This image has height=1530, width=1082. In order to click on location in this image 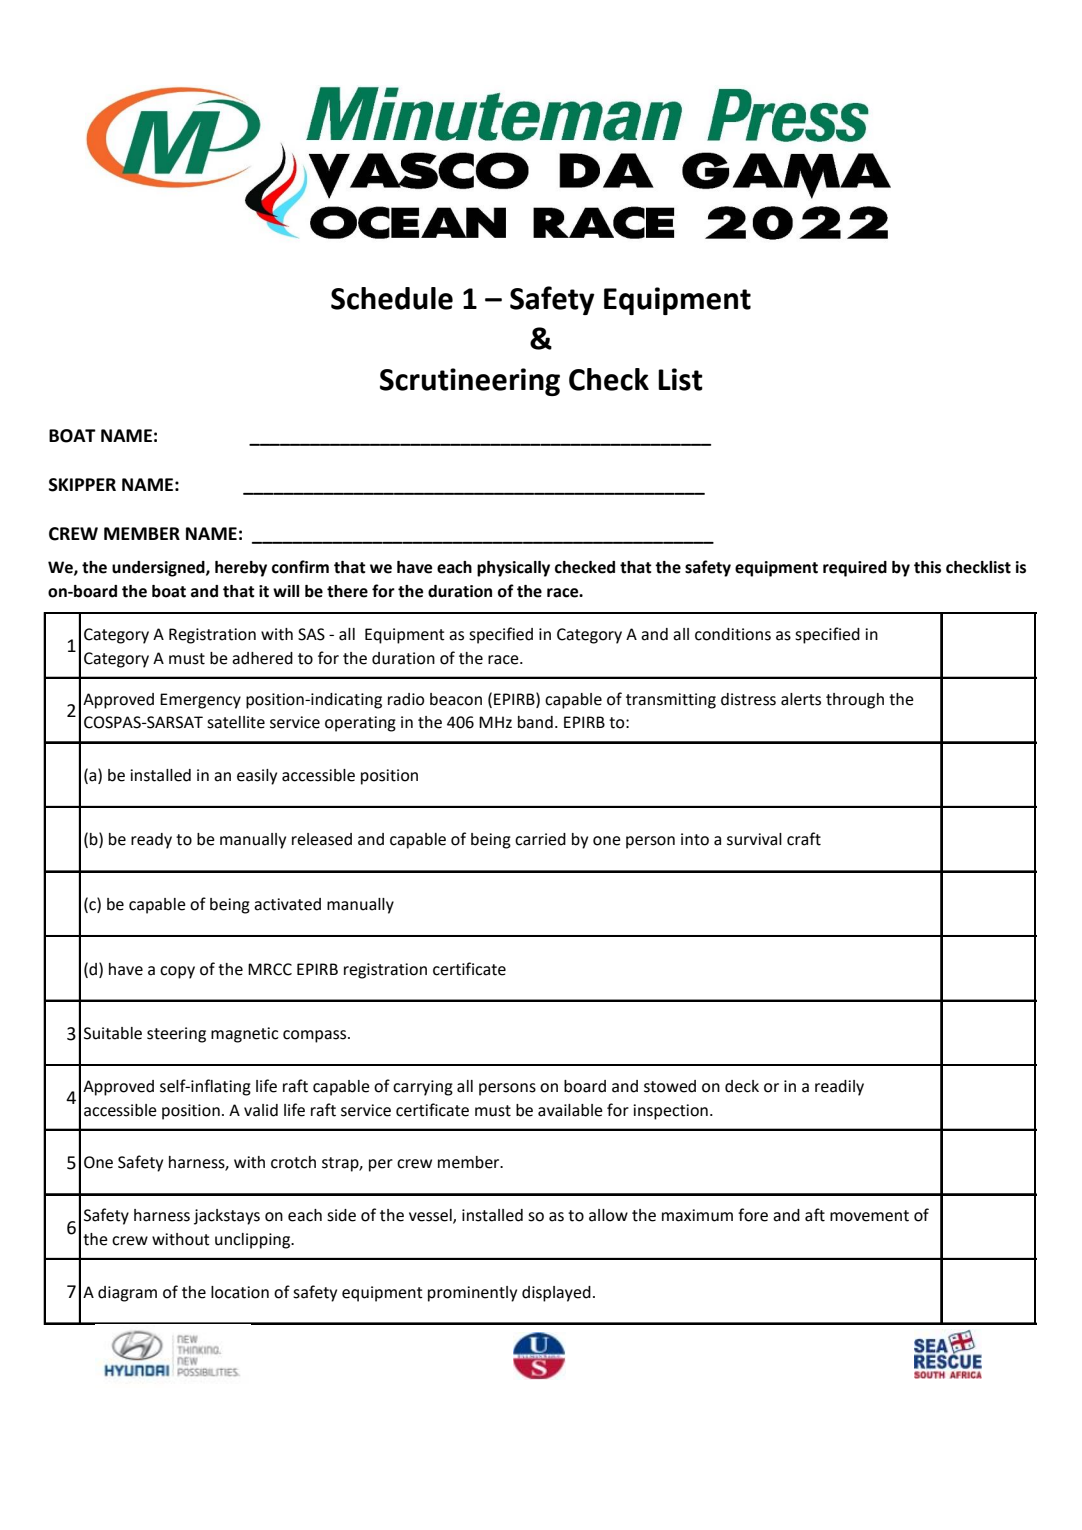, I will do `click(240, 1292)`.
